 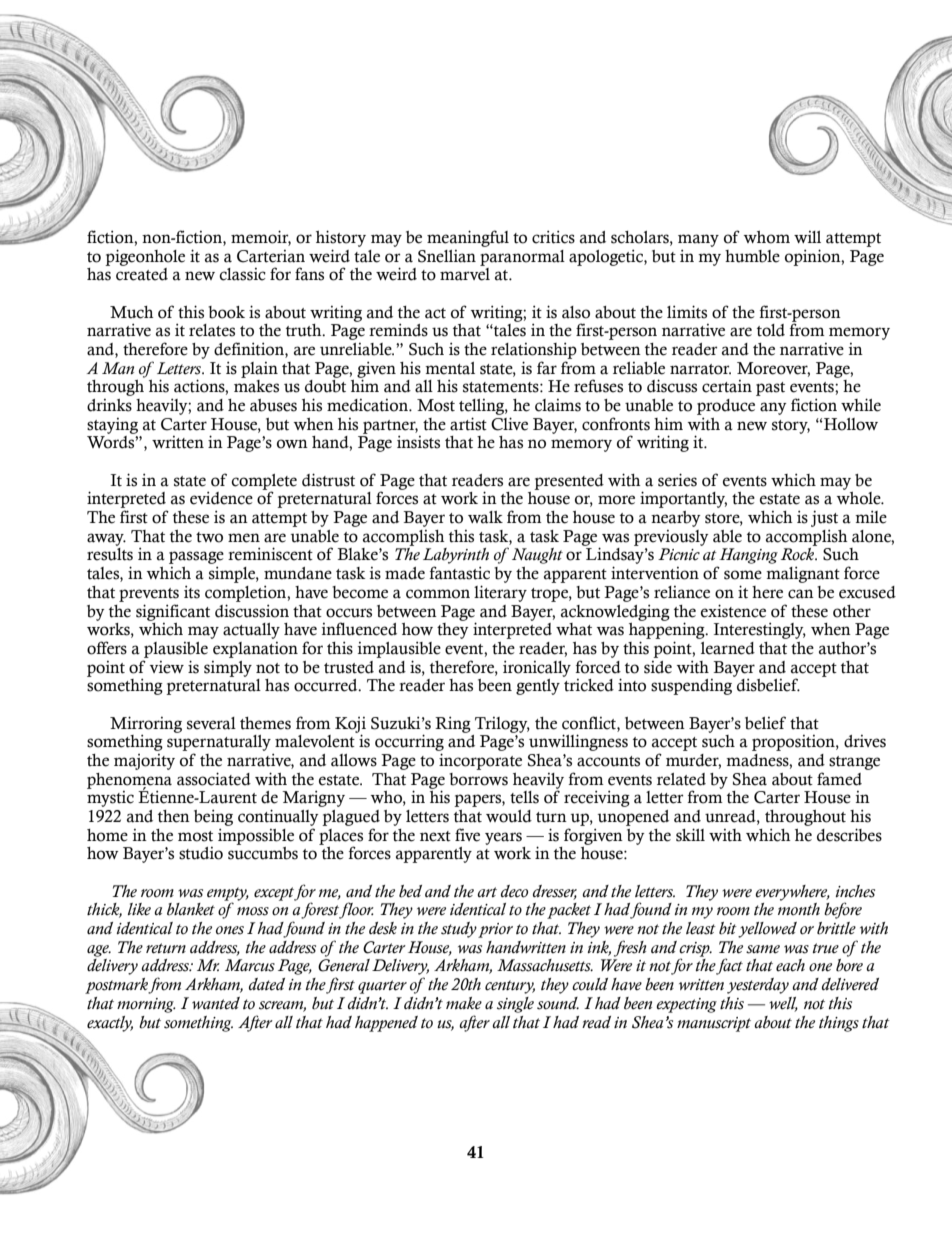 I want to click on classic, so click(x=242, y=274).
